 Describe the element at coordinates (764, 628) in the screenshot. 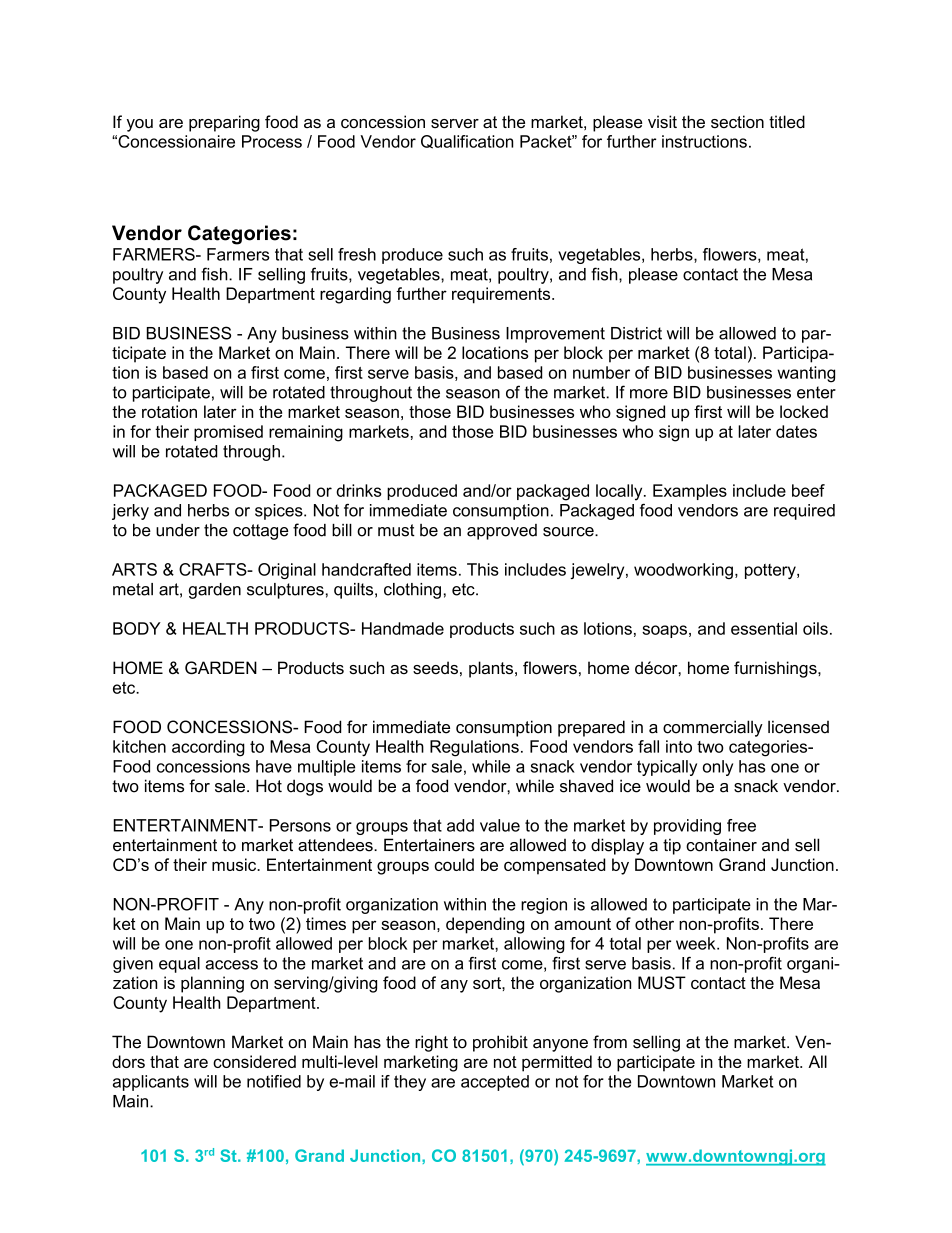

I see `essential` at that location.
